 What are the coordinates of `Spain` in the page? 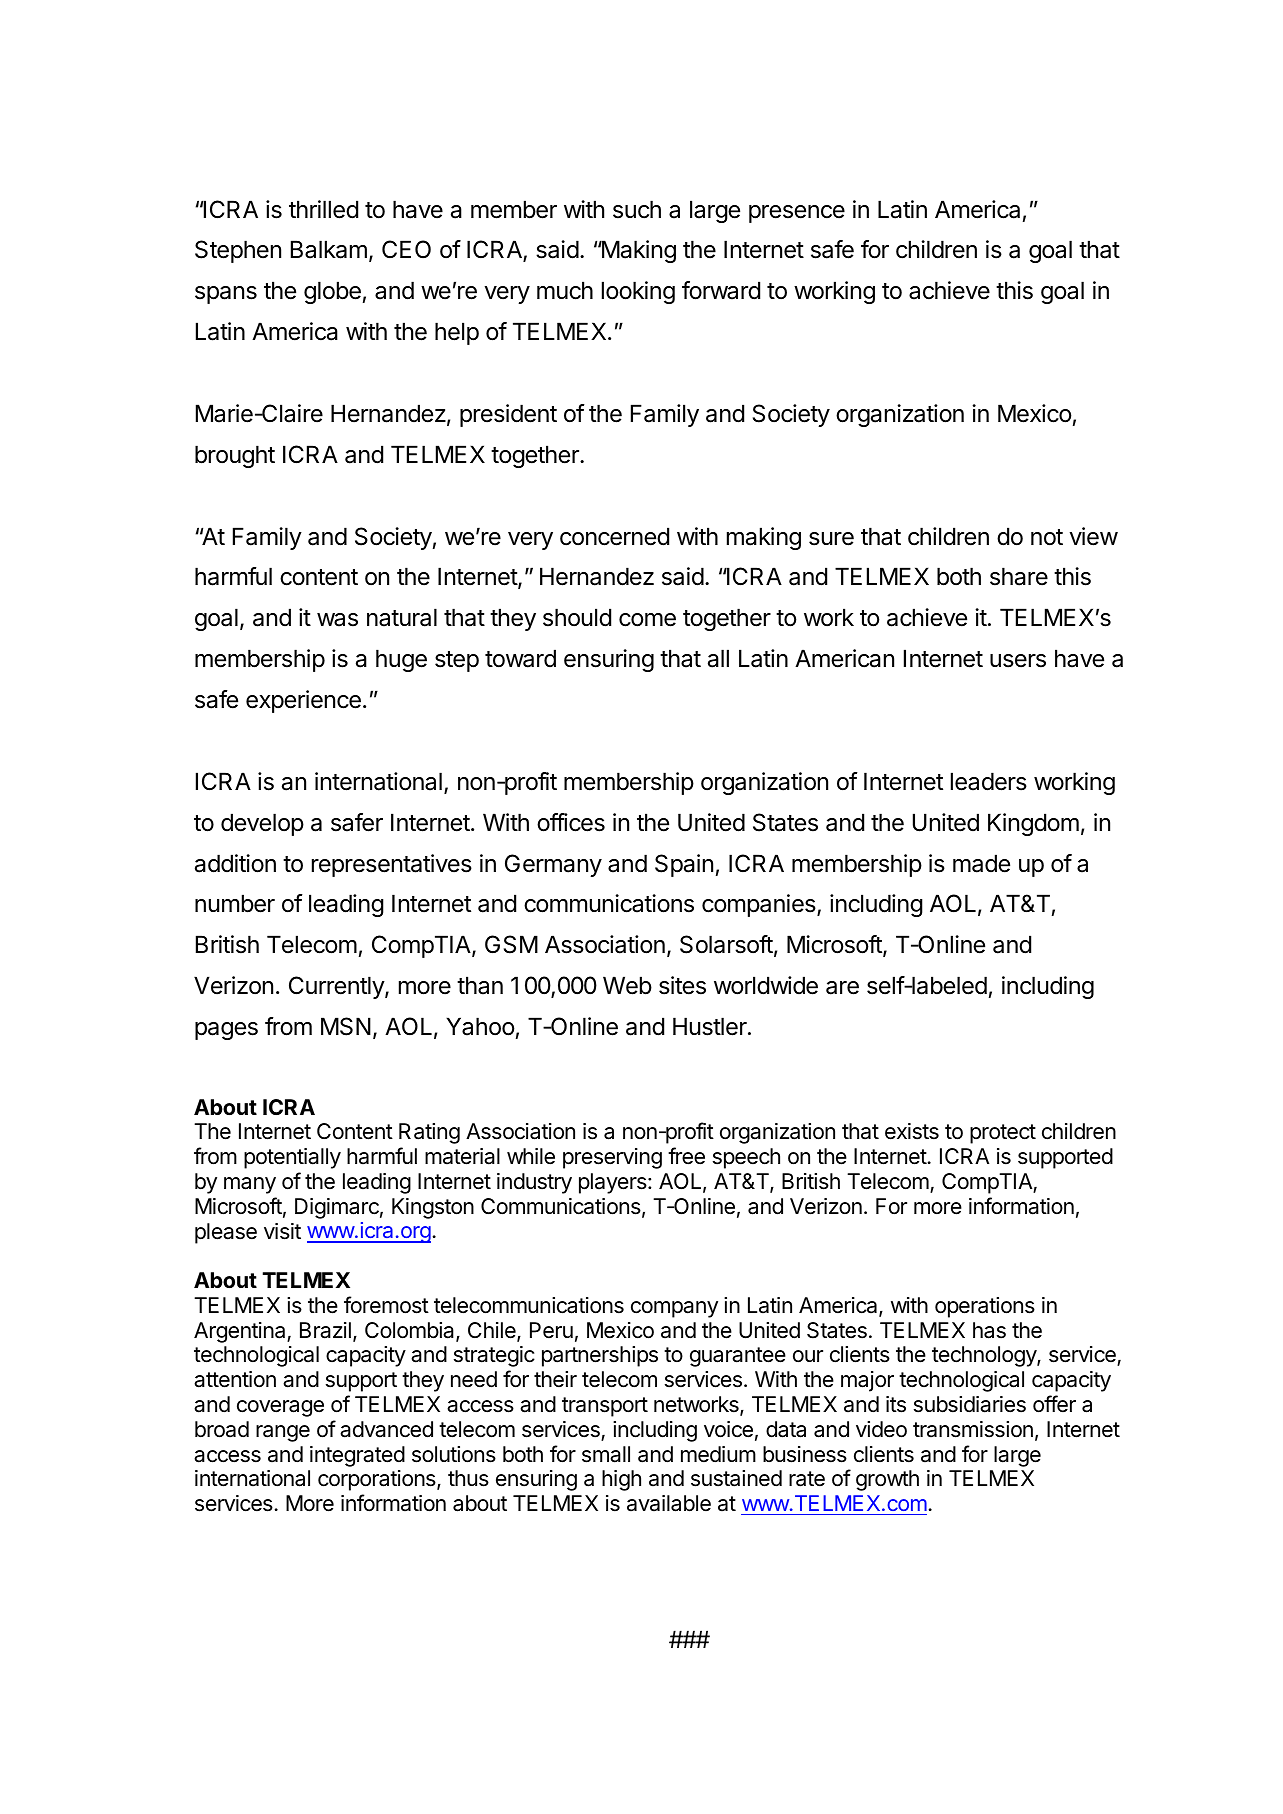 It's located at (684, 865).
